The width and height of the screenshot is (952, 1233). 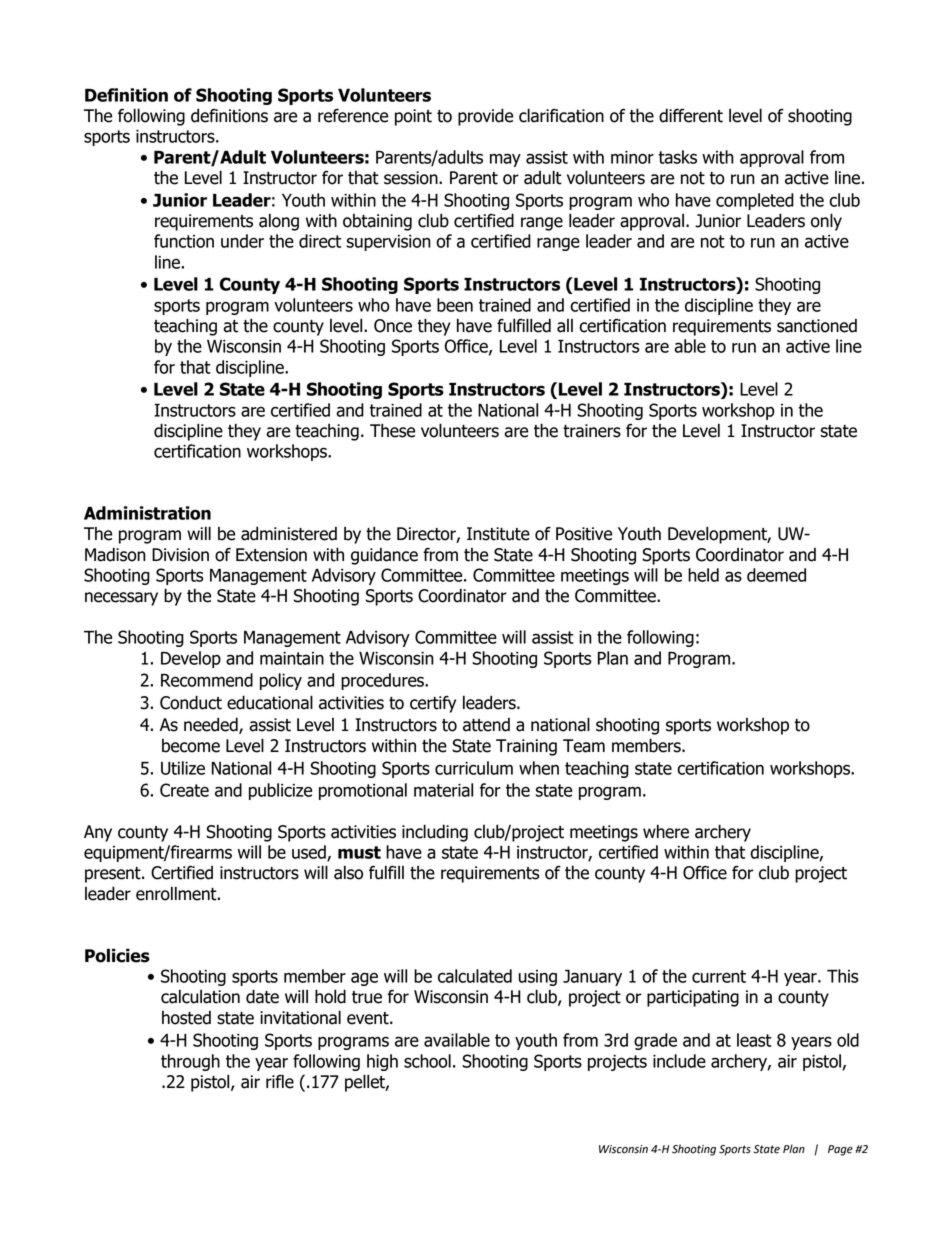 What do you see at coordinates (190, 1062) in the screenshot?
I see `through` at bounding box center [190, 1062].
